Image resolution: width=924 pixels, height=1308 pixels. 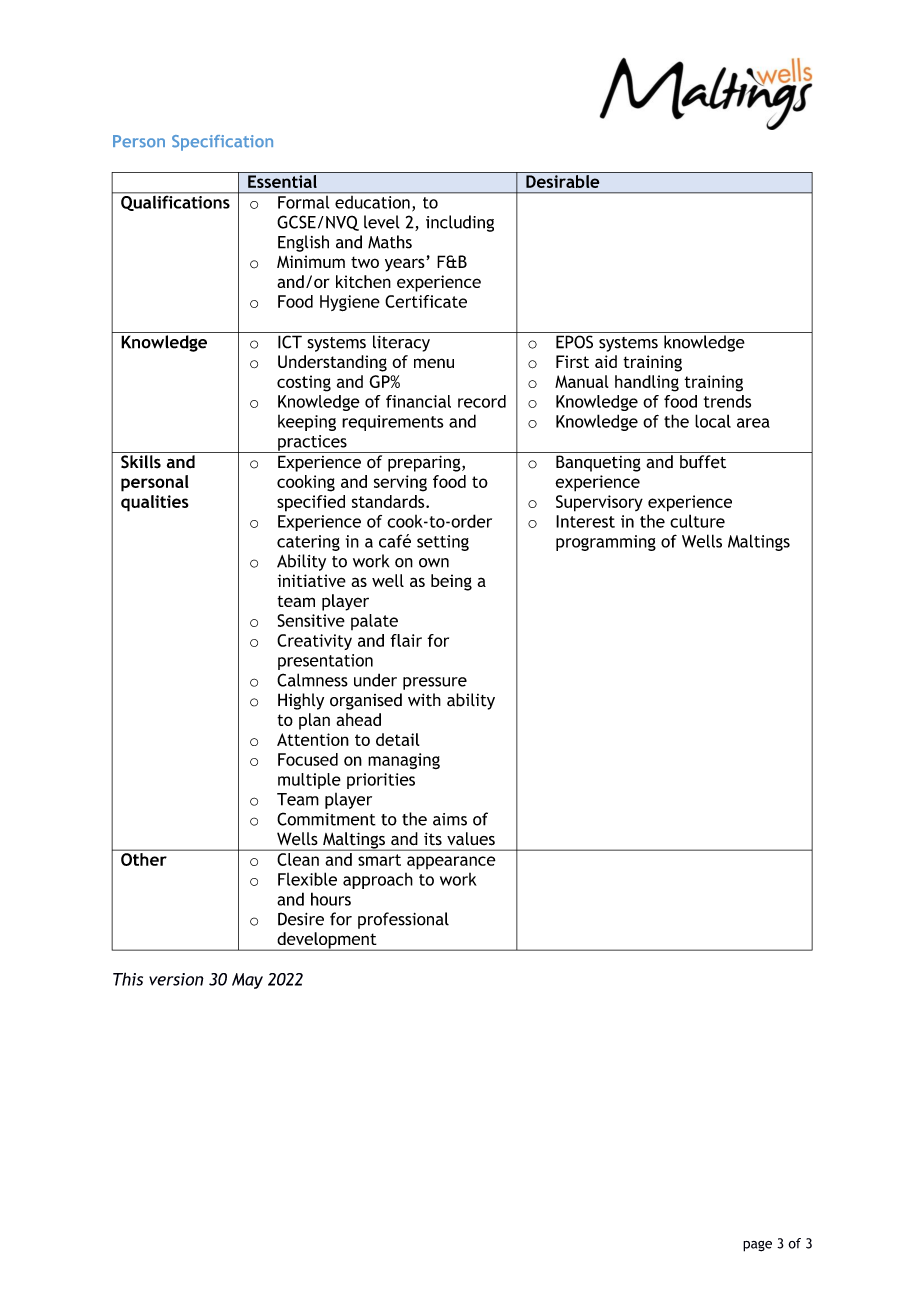 What do you see at coordinates (434, 363) in the screenshot?
I see `menu` at bounding box center [434, 363].
